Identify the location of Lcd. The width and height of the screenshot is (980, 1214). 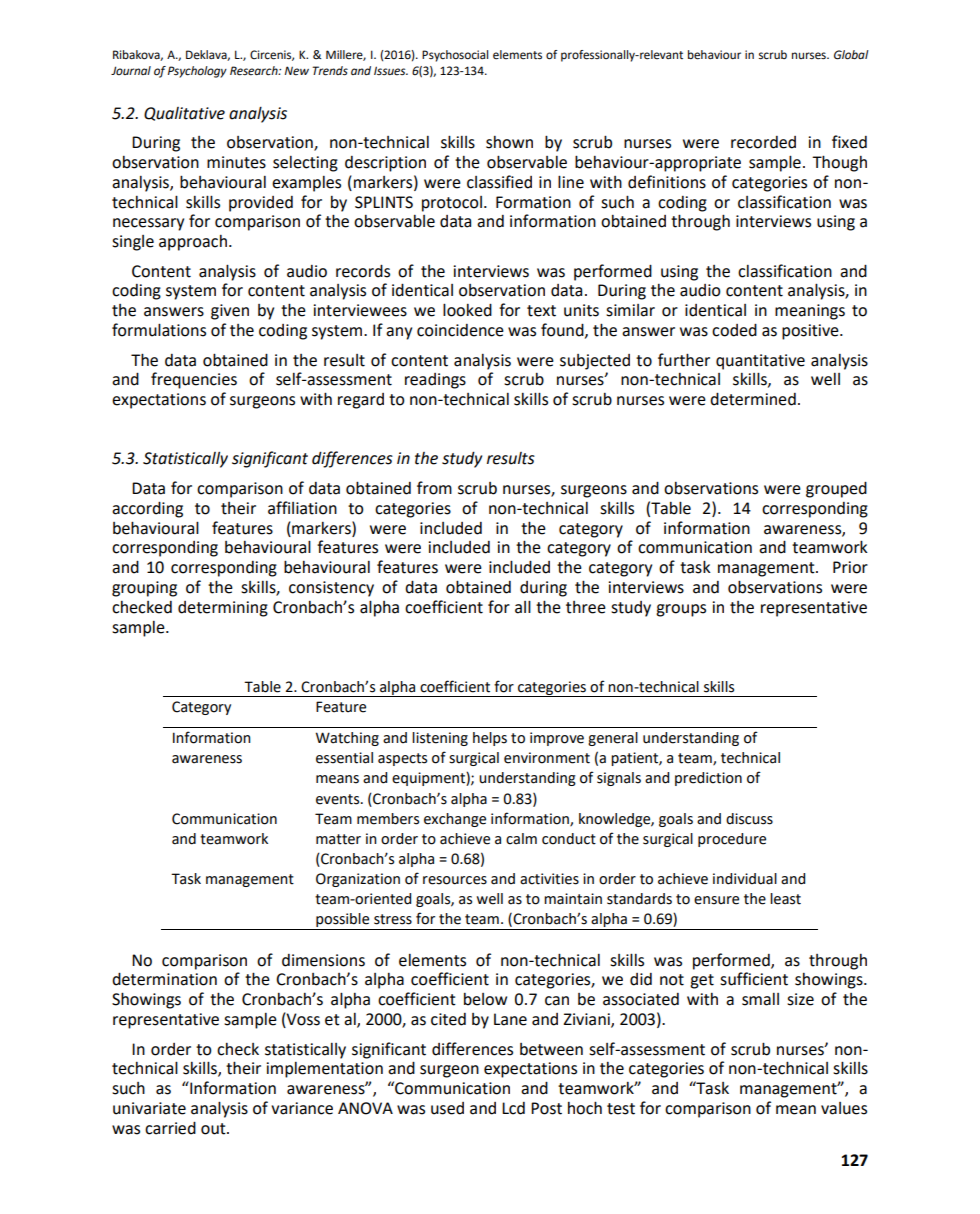
(513, 1108).
